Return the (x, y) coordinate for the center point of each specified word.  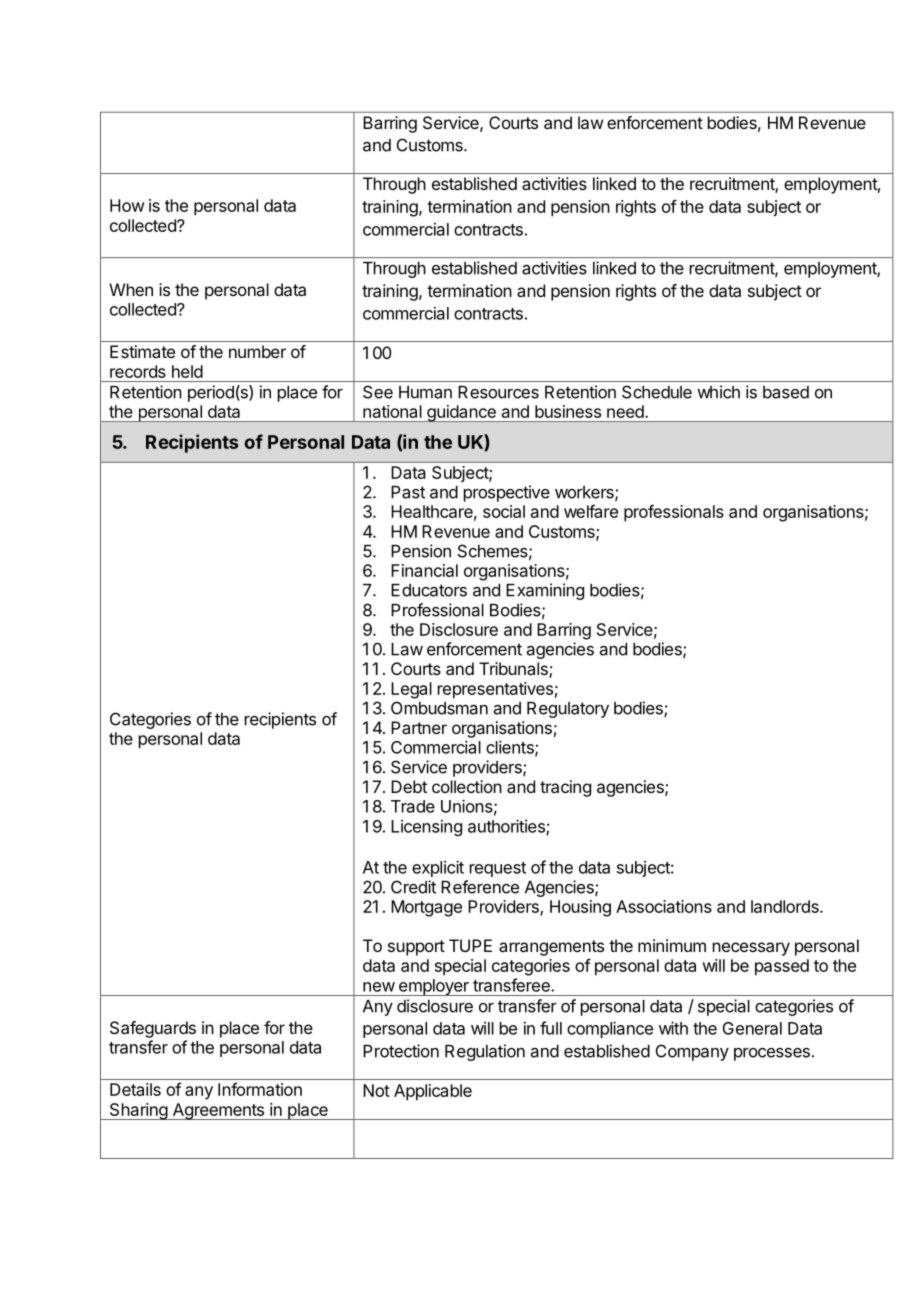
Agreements (218, 1111)
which (718, 392)
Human (425, 392)
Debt (409, 786)
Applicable (433, 1092)
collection (467, 786)
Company (692, 1052)
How (127, 205)
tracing (565, 788)
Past (408, 492)
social (504, 511)
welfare (591, 511)
